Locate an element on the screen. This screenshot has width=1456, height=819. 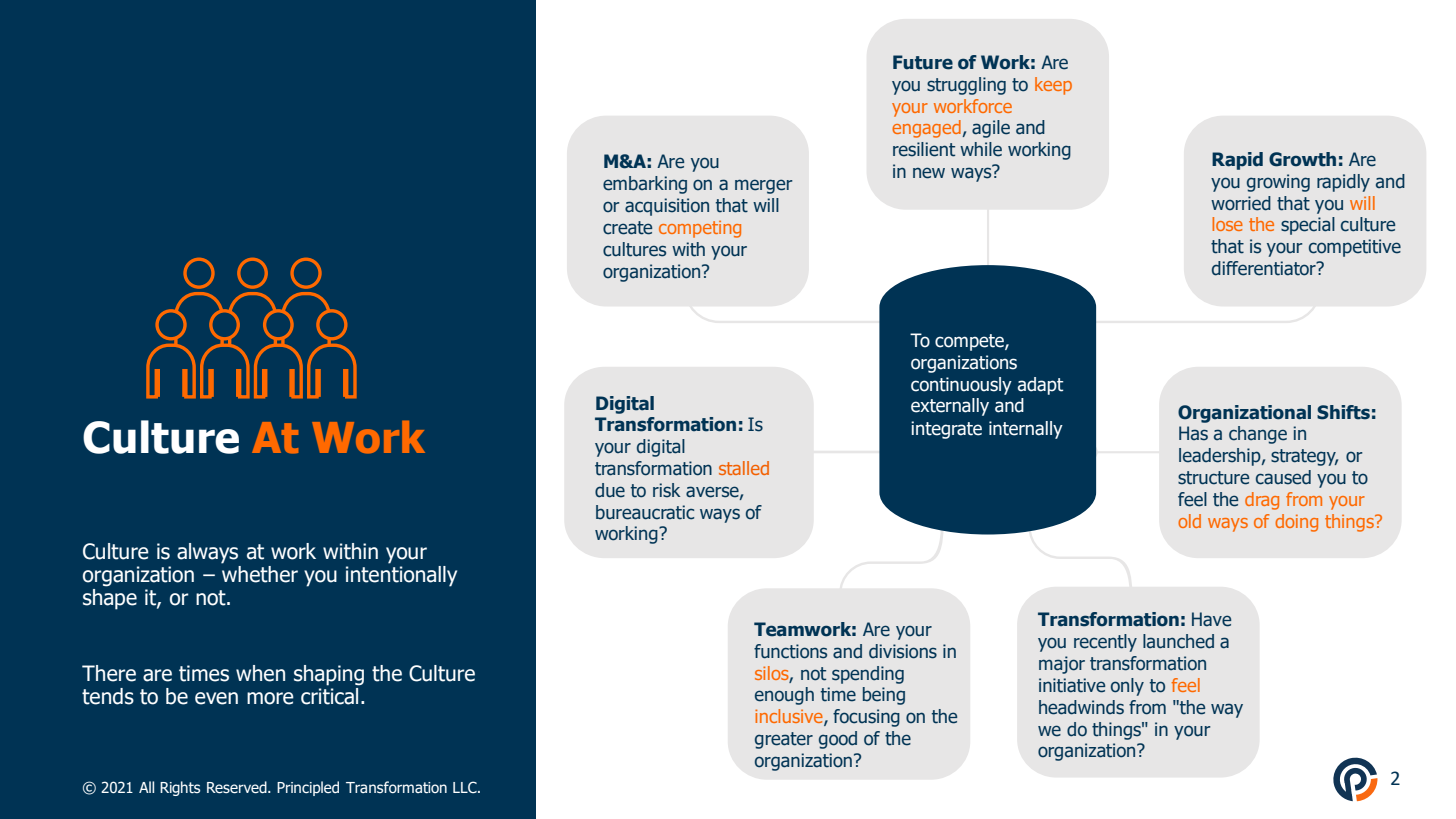
whether is located at coordinates (260, 573).
